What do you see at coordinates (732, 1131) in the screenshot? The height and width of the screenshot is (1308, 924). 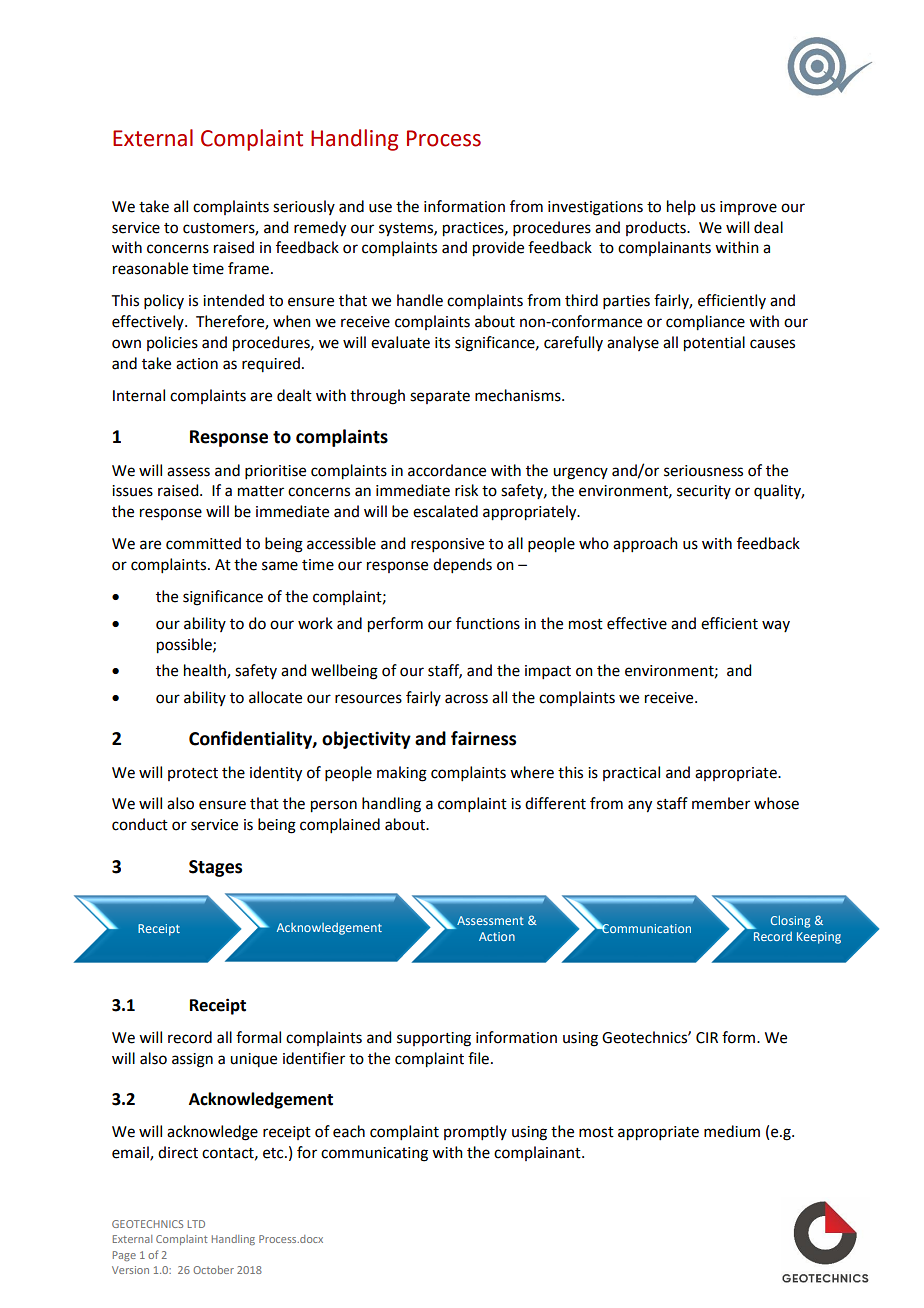 I see `medium` at bounding box center [732, 1131].
